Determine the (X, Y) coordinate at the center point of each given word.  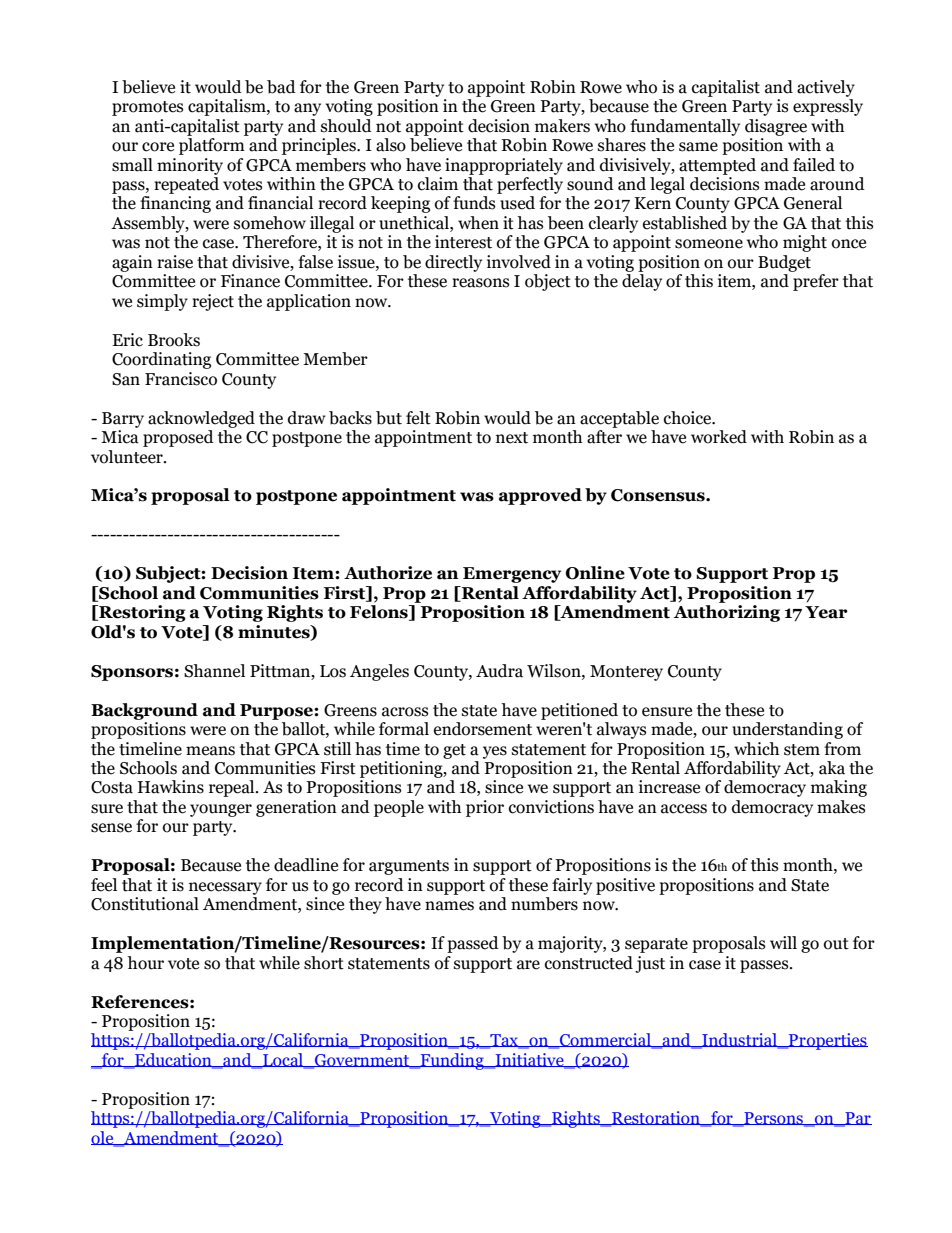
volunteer (128, 457)
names (449, 906)
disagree (776, 127)
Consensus (659, 495)
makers (562, 126)
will (783, 942)
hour (145, 963)
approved (540, 496)
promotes (147, 108)
